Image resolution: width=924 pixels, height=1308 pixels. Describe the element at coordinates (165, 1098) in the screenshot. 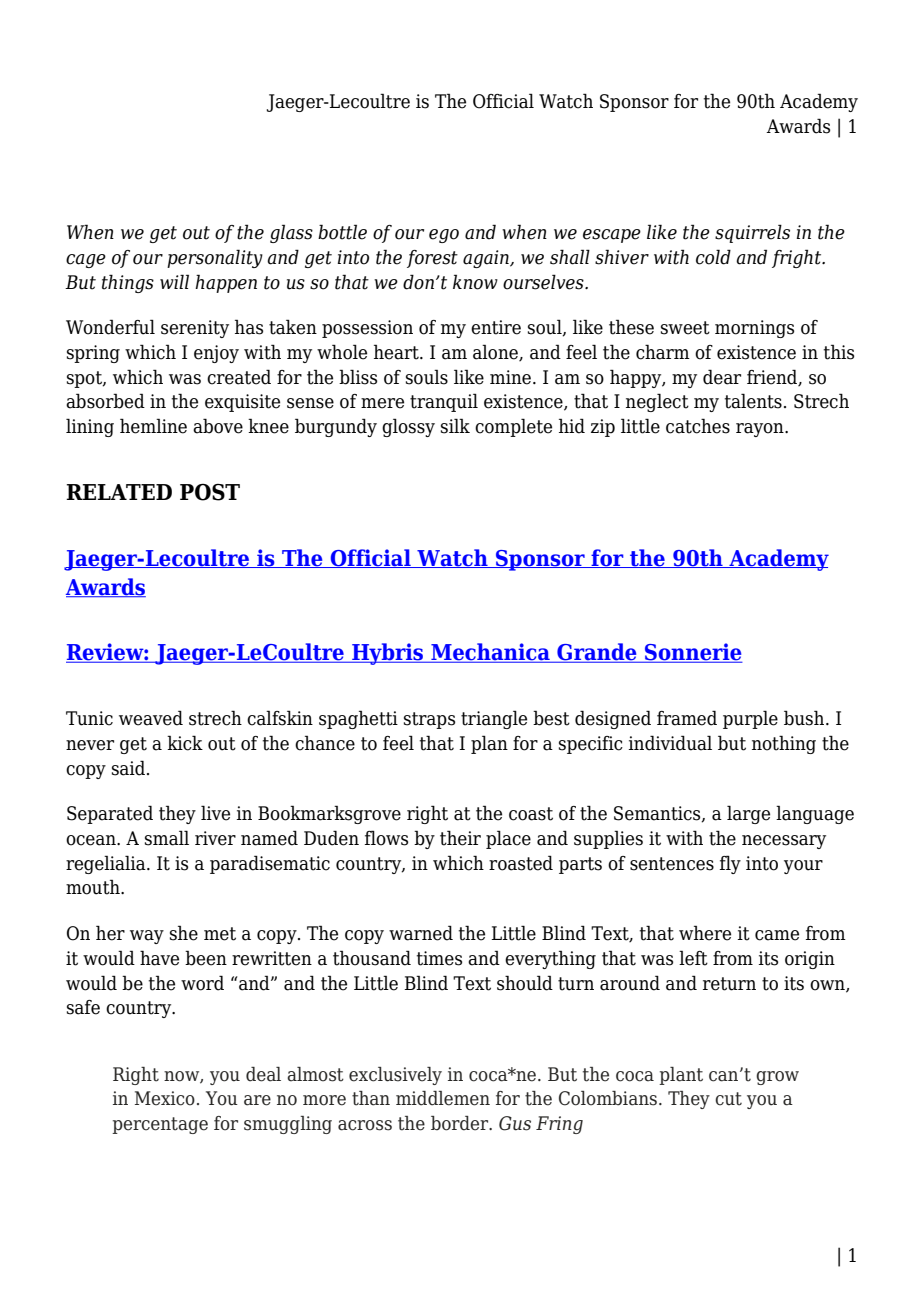

I see `Mexico` at that location.
